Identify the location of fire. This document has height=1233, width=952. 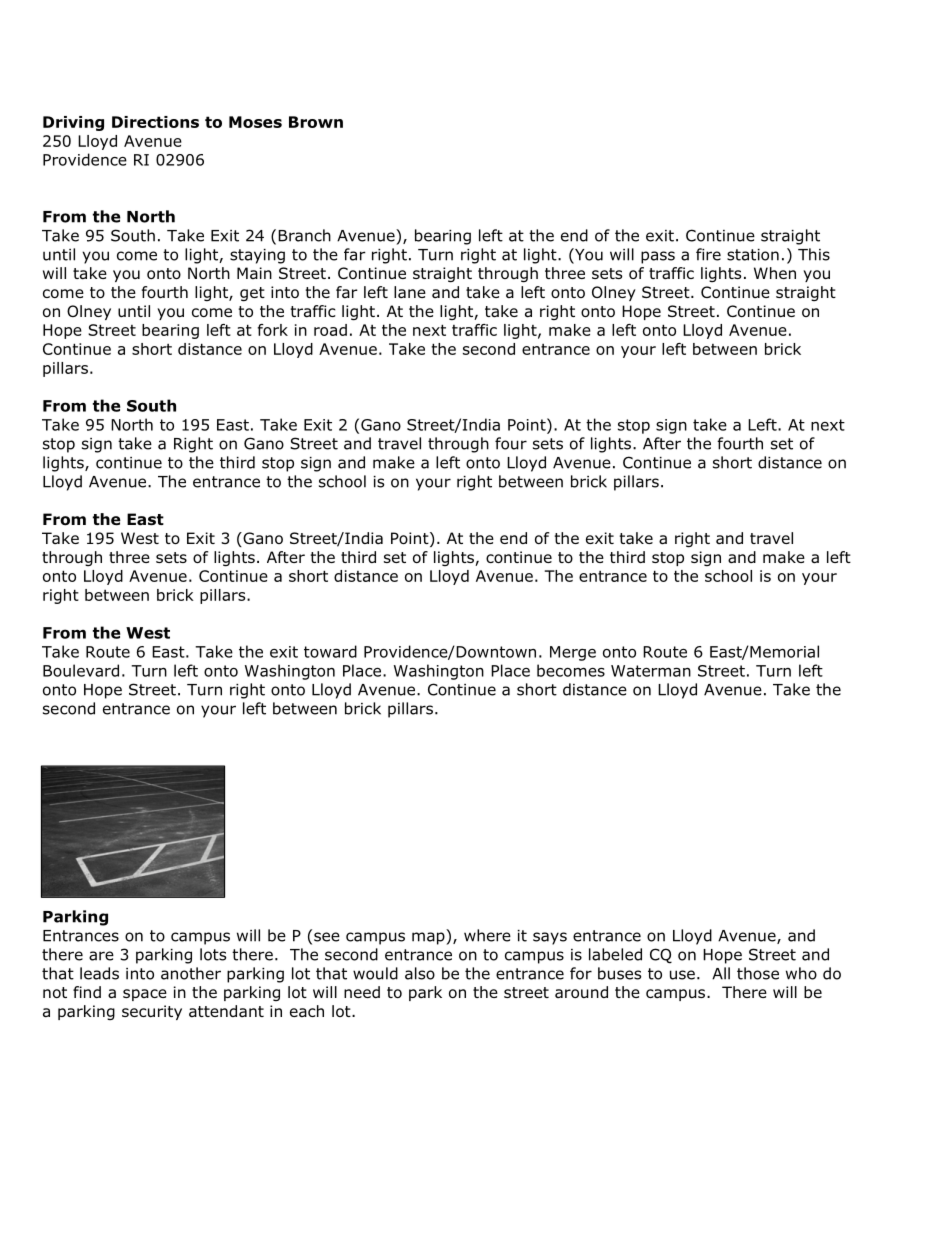
(708, 254).
